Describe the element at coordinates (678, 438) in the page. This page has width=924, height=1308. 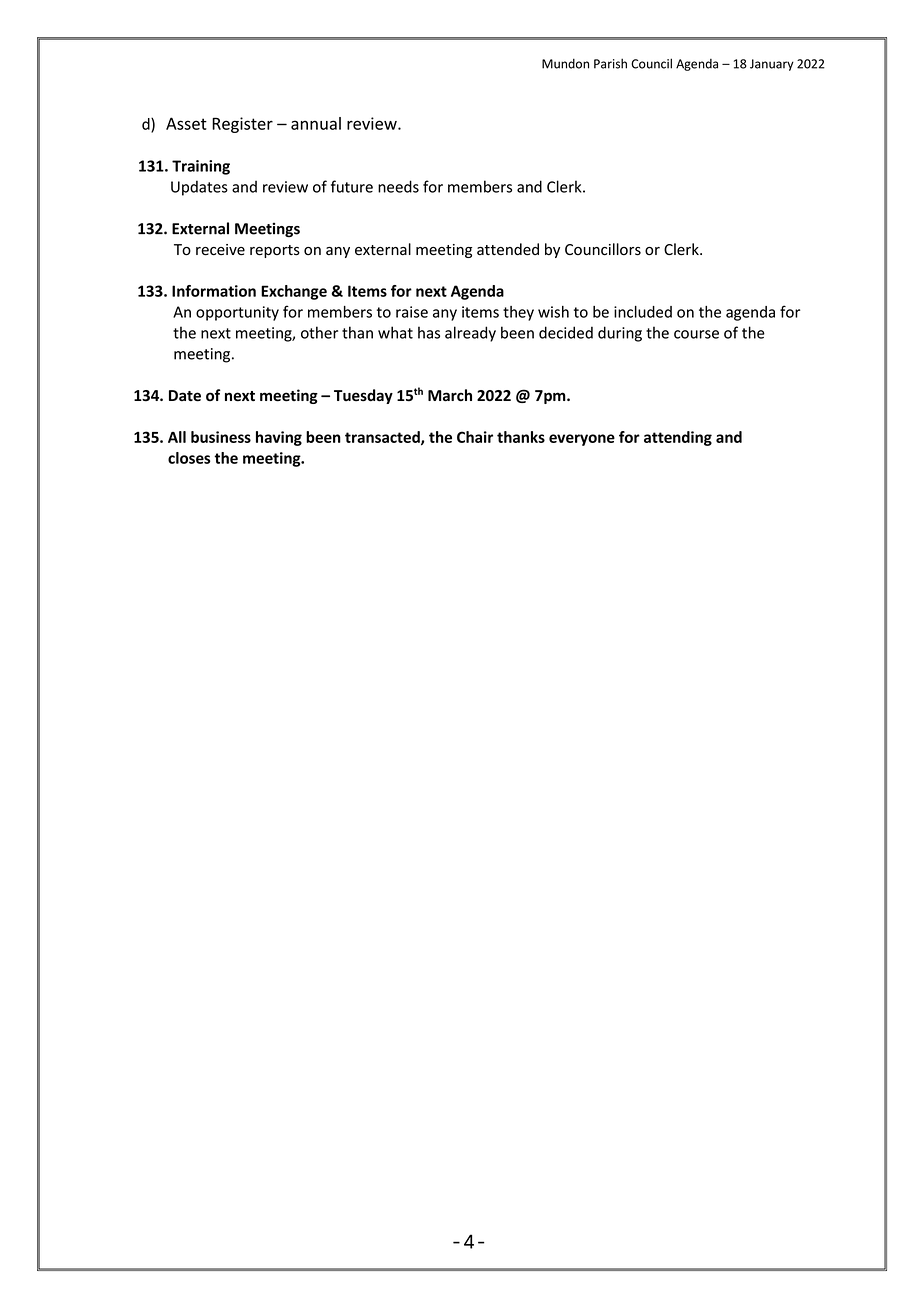
I see `attending` at that location.
